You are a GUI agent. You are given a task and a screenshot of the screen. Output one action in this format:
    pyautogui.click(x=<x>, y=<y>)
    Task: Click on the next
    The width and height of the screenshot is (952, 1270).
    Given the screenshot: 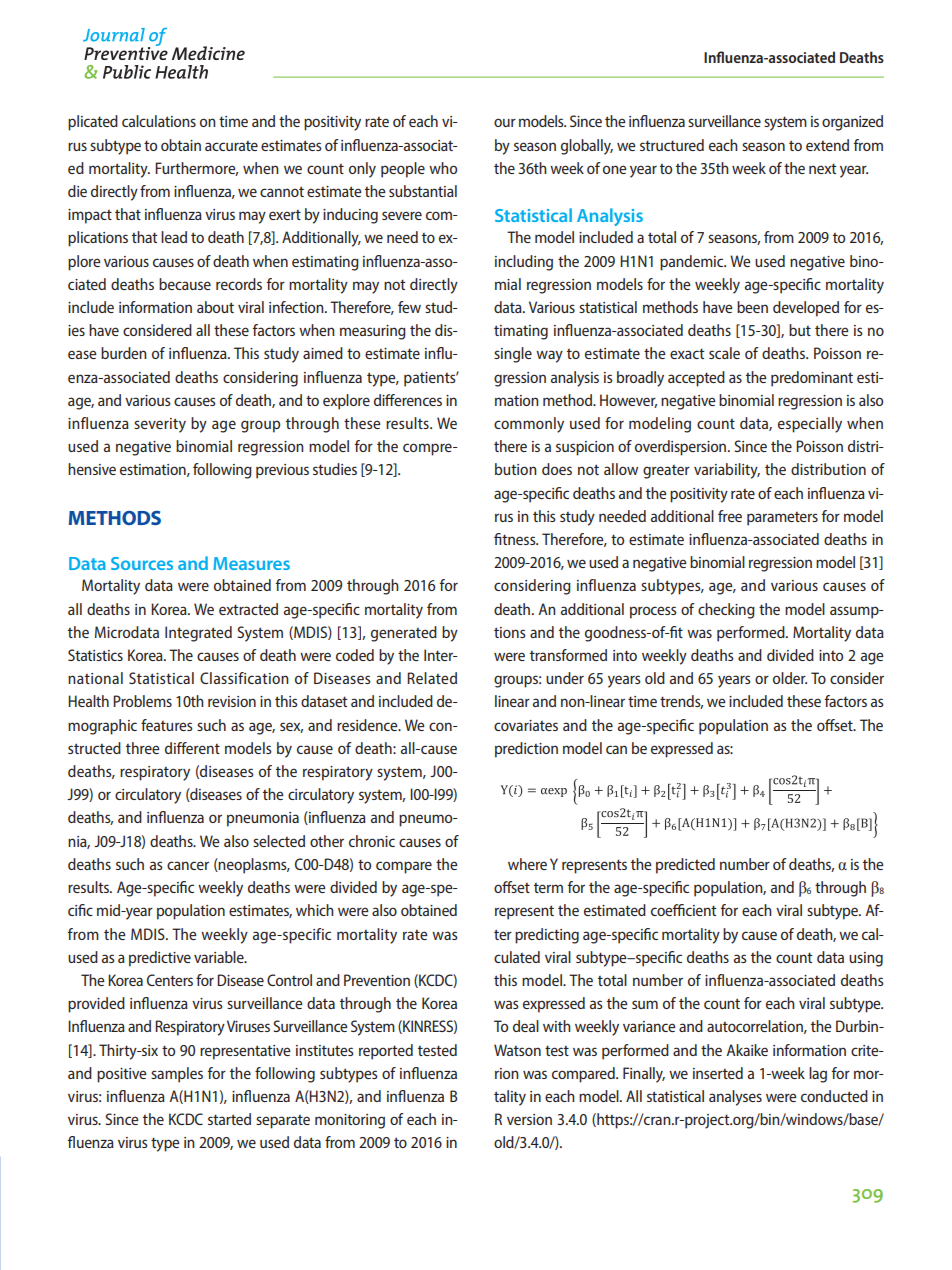 What is the action you would take?
    pyautogui.click(x=823, y=168)
